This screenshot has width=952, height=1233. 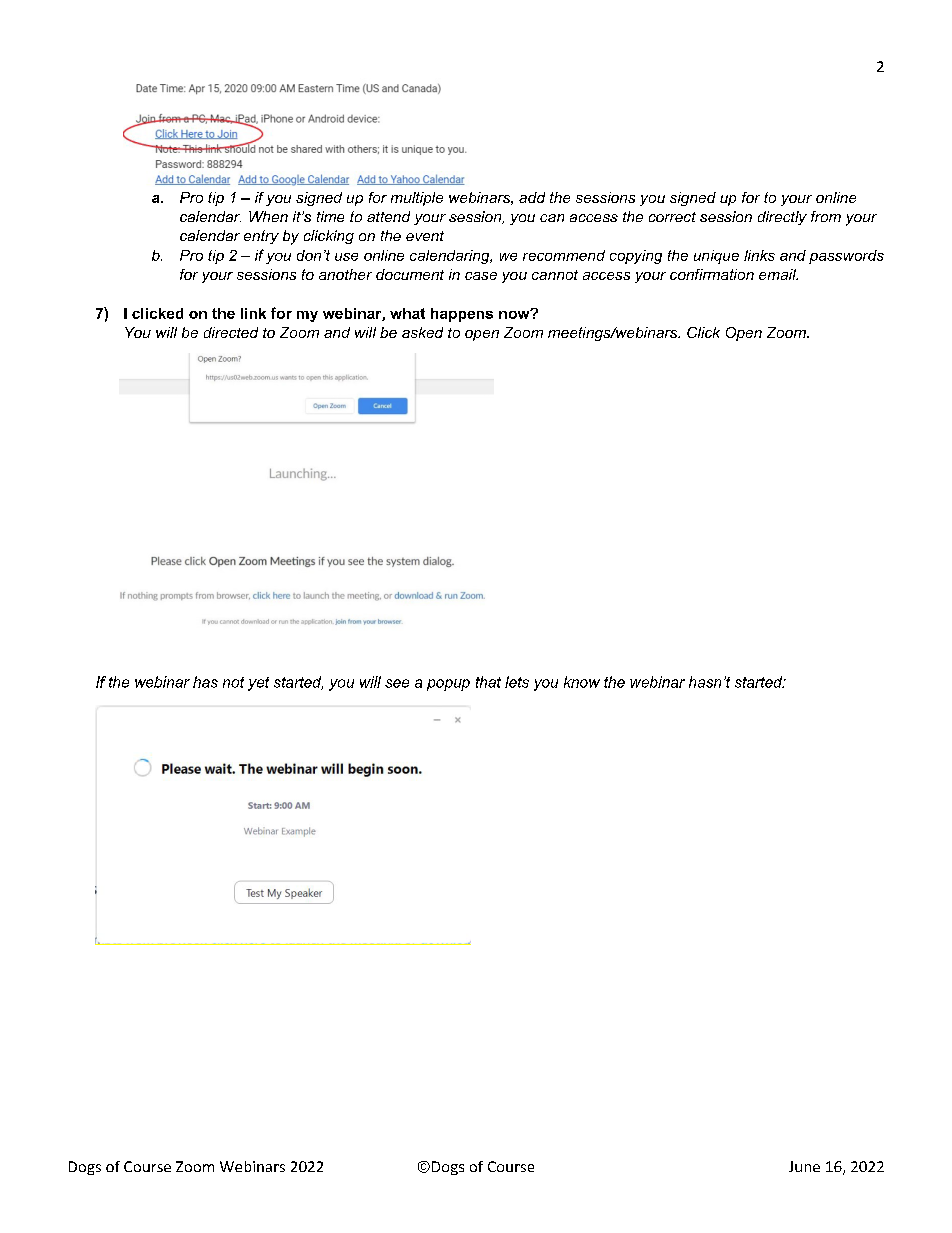 What do you see at coordinates (782, 218) in the screenshot?
I see `directly` at bounding box center [782, 218].
